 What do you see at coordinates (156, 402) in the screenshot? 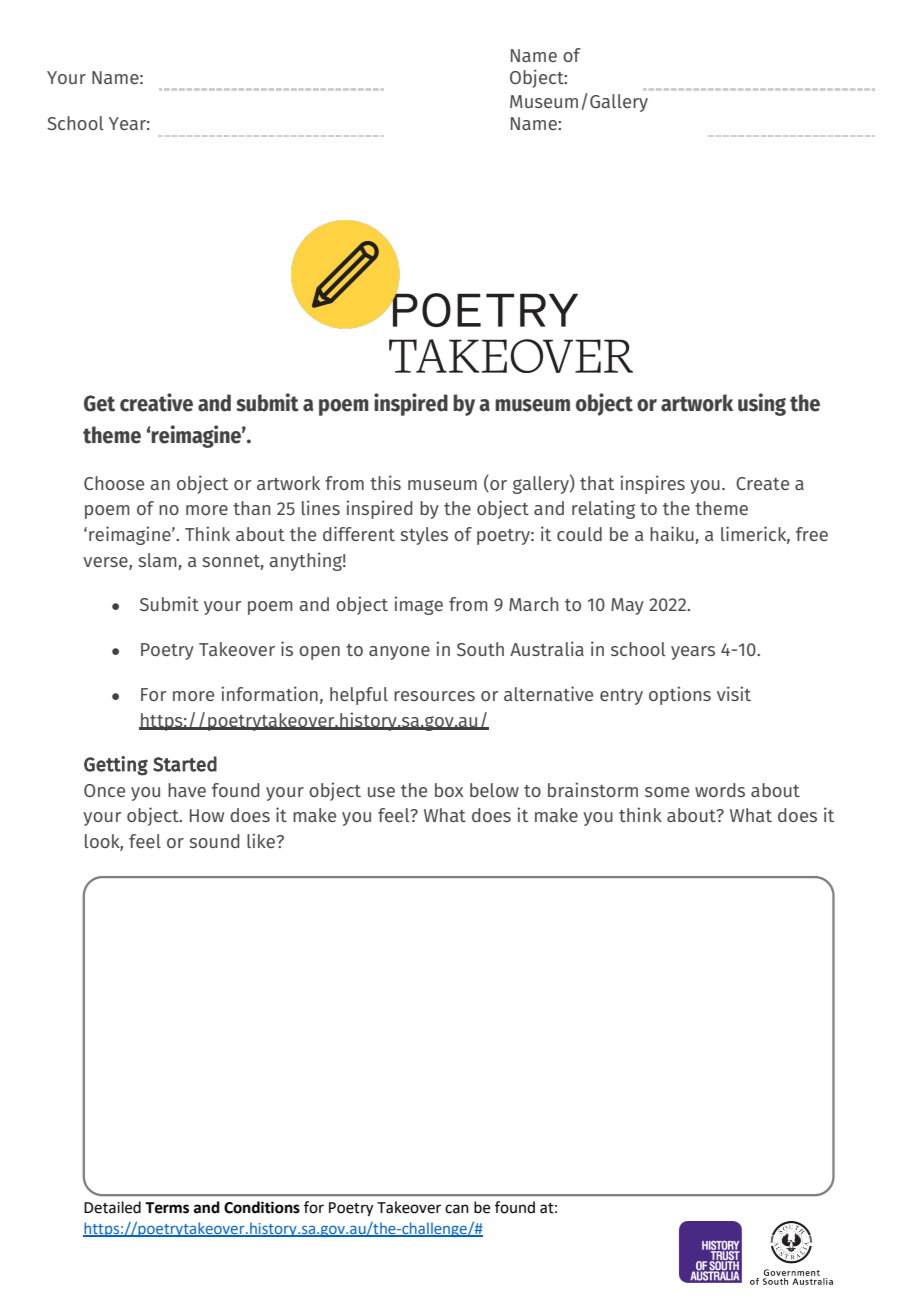
I see `creative` at bounding box center [156, 402].
